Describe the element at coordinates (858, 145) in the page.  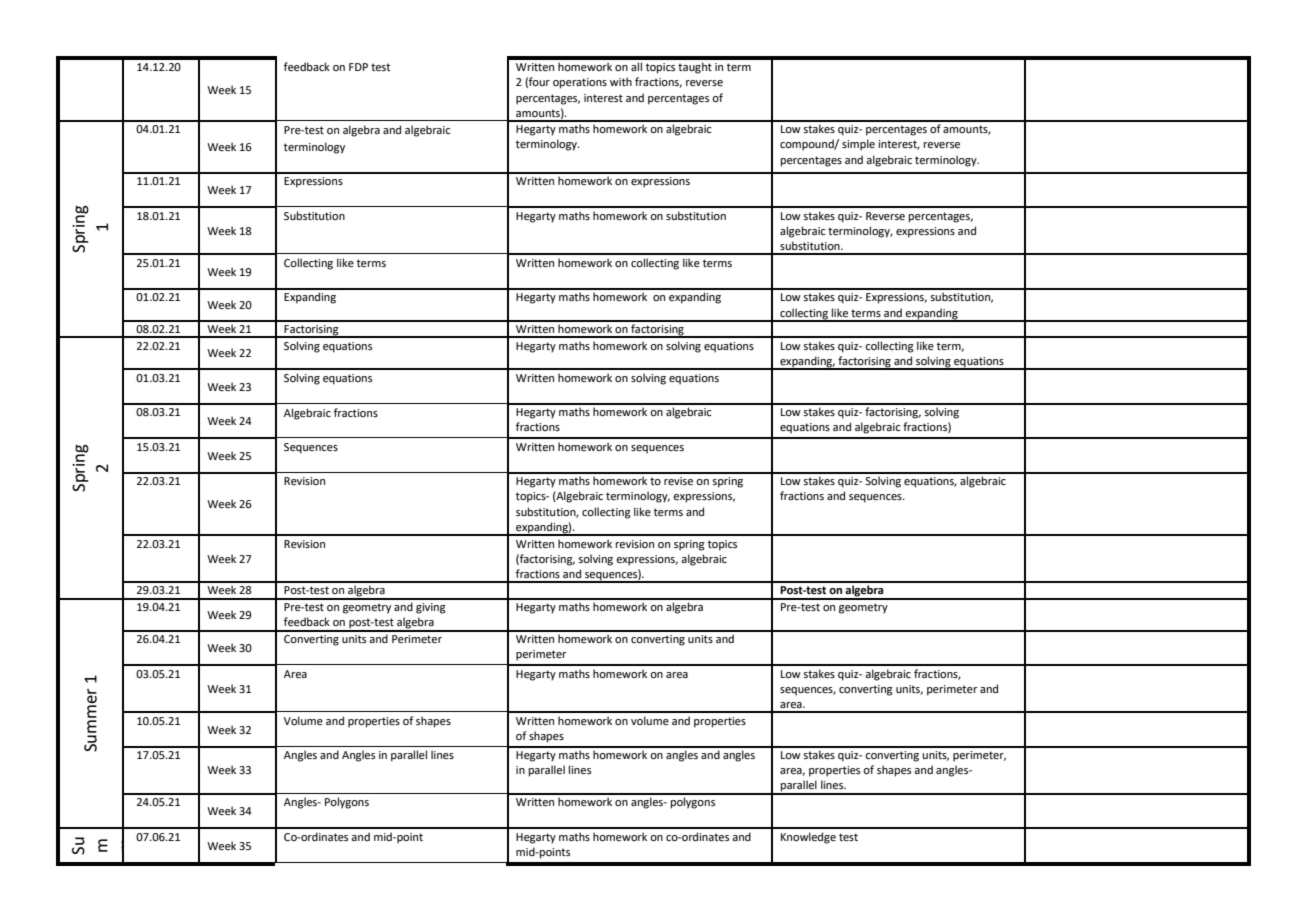
I see `simple` at that location.
